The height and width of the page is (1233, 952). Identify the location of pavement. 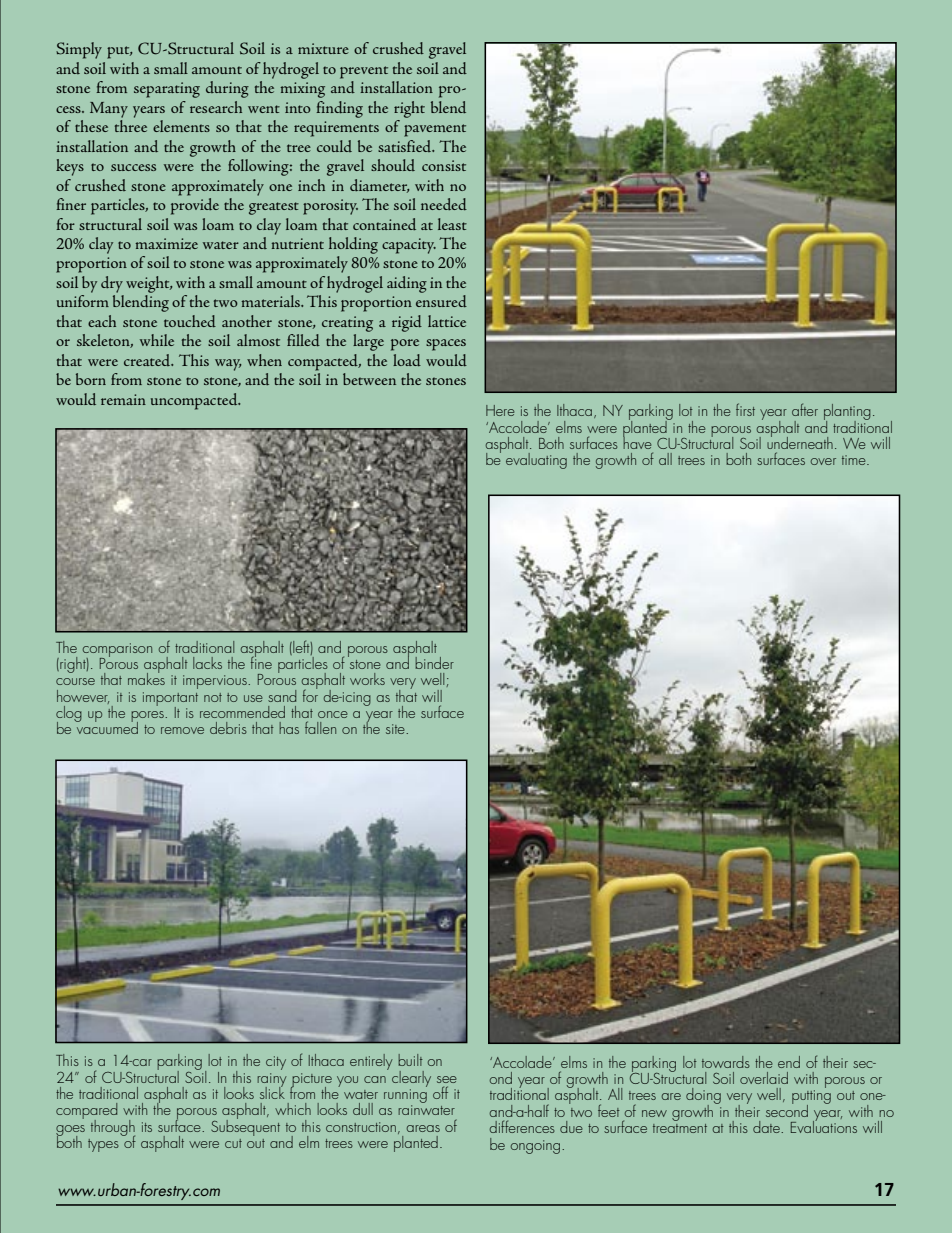
(435, 130).
